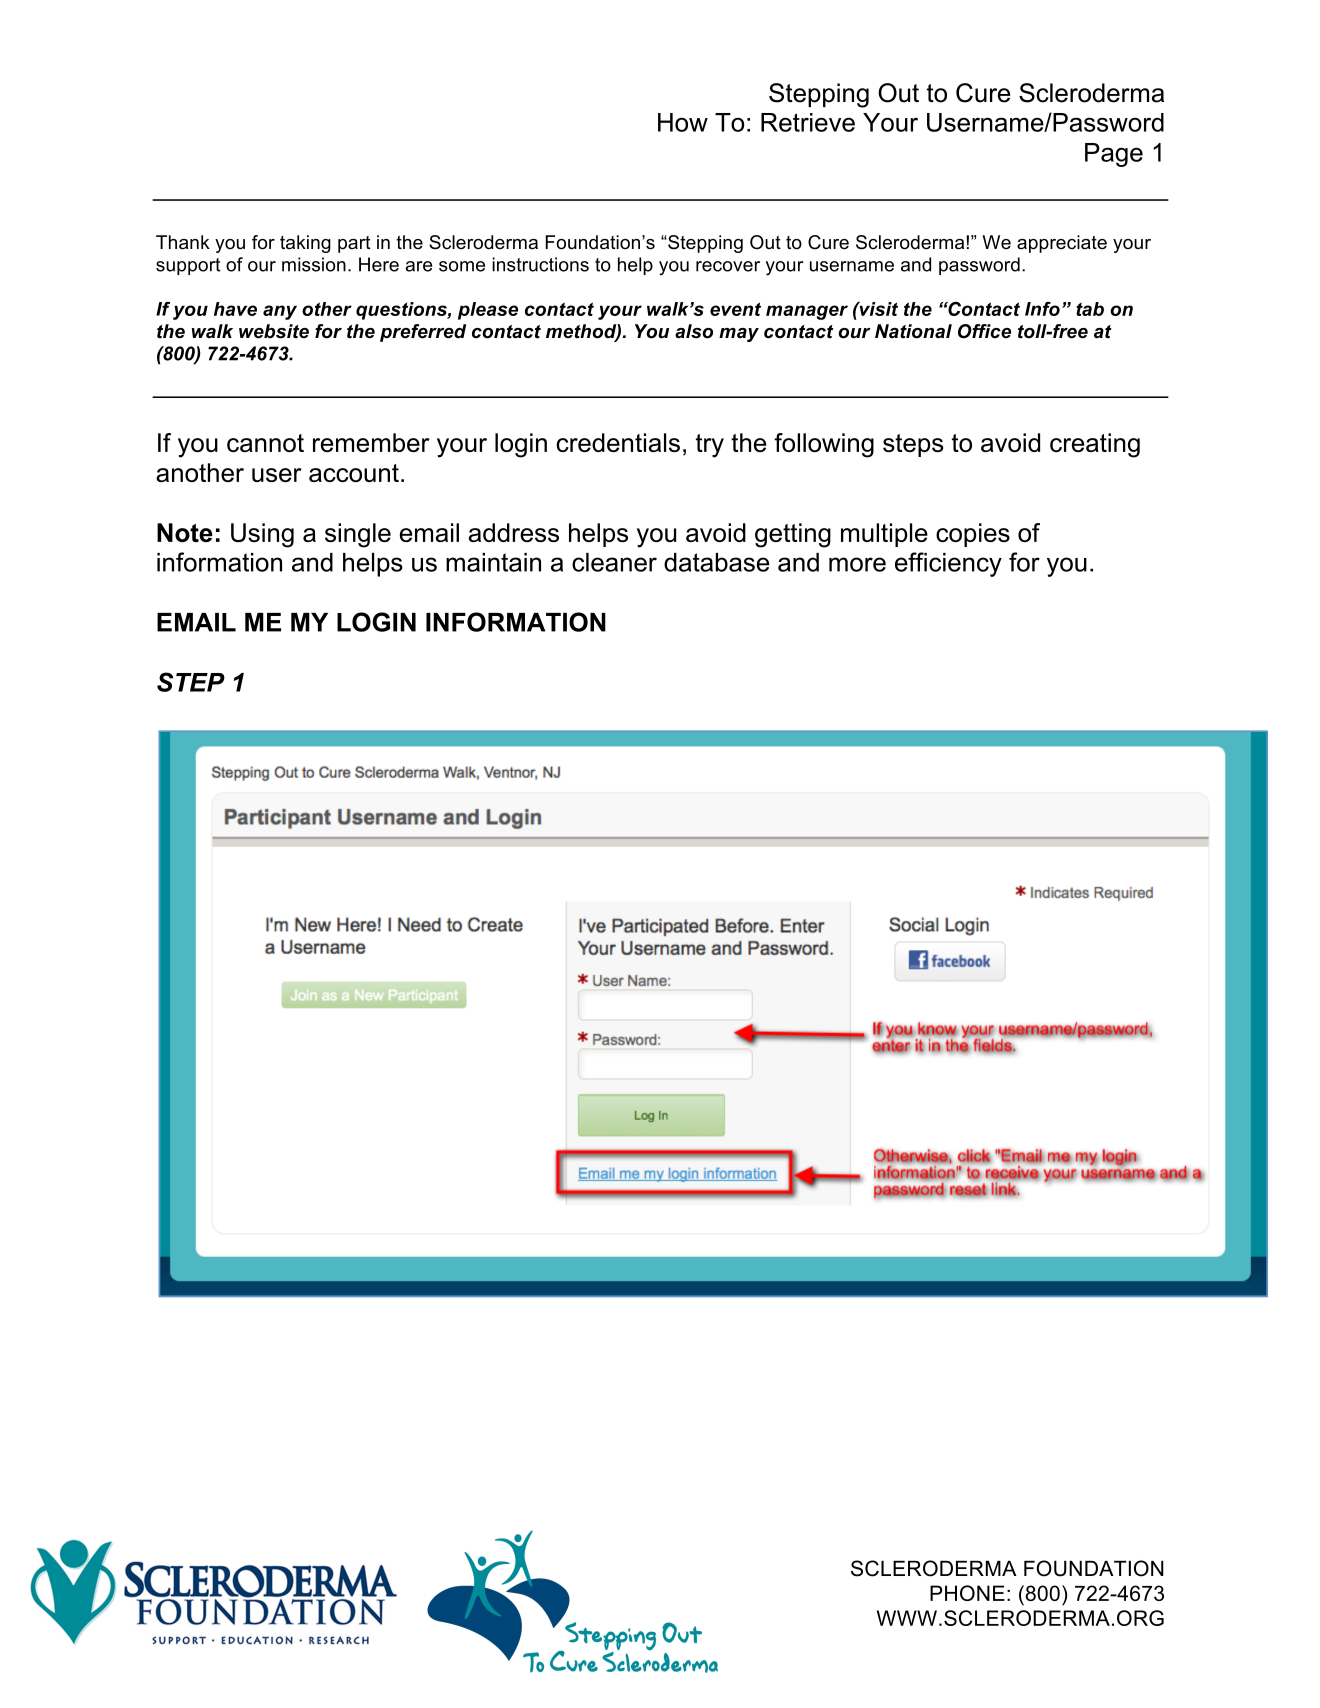 The width and height of the image is (1320, 1708). What do you see at coordinates (857, 564) in the image?
I see `more` at bounding box center [857, 564].
